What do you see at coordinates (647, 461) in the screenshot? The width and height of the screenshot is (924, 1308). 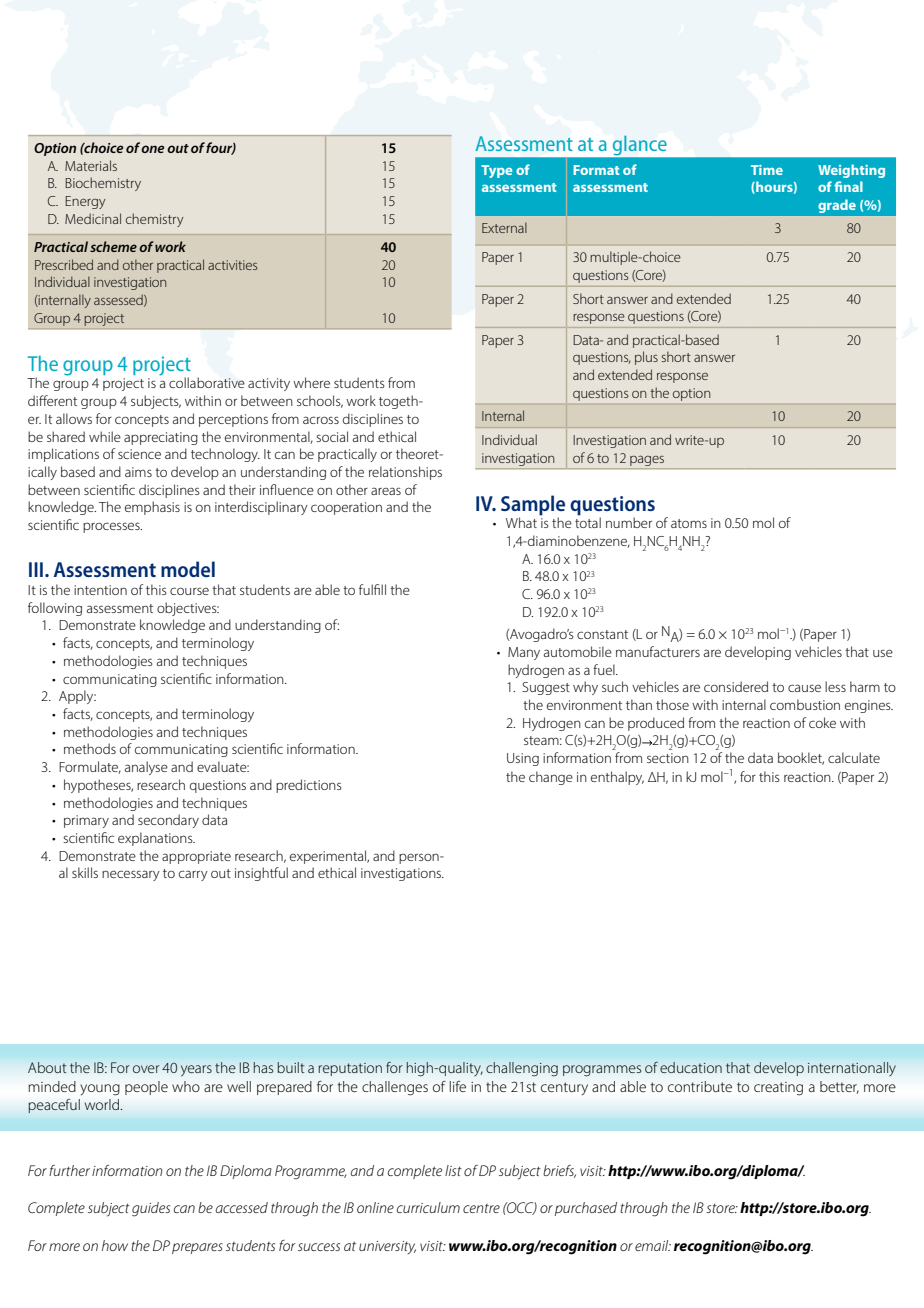 I see `pages` at bounding box center [647, 461].
